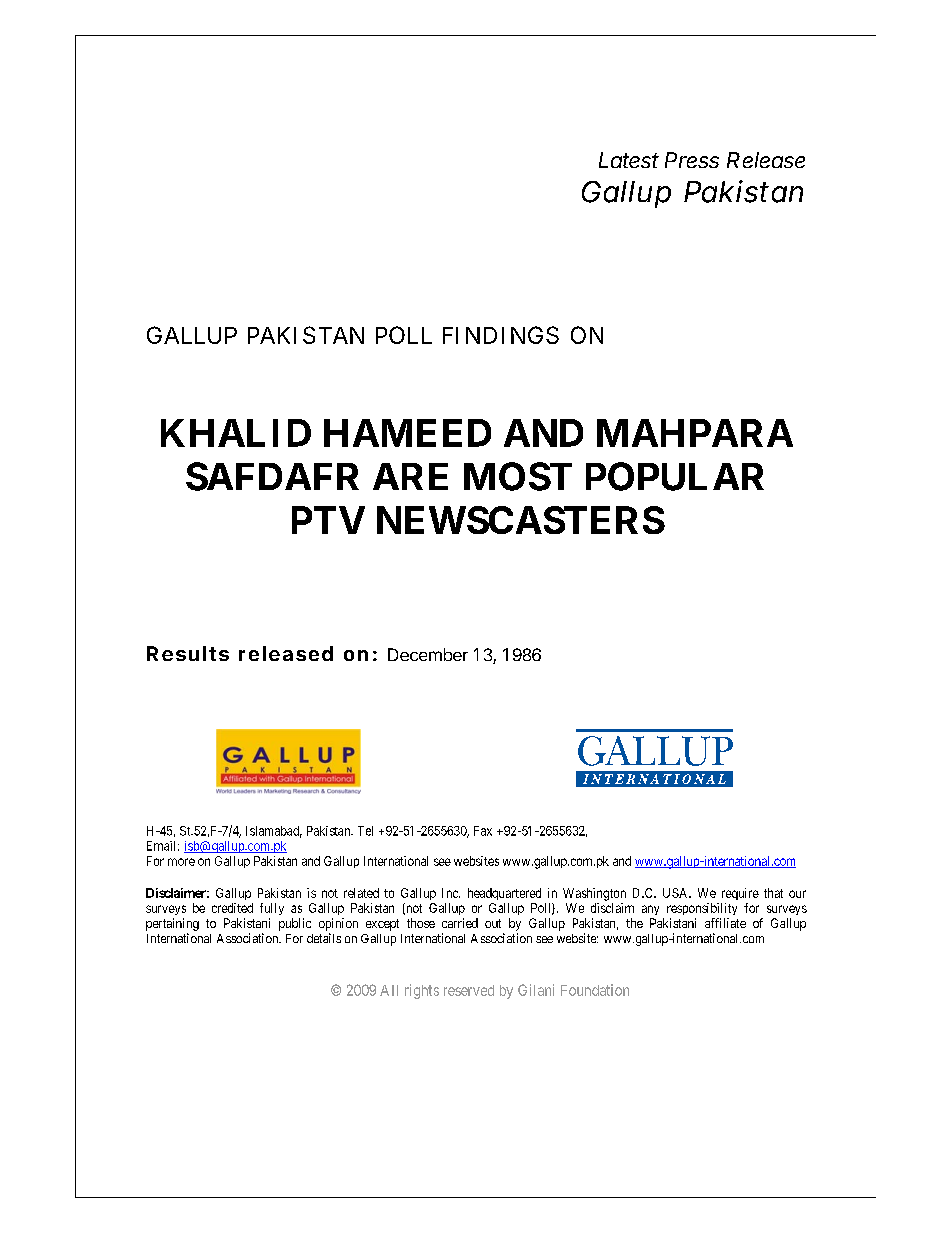 The width and height of the document is (952, 1233). Describe the element at coordinates (236, 433) in the document. I see `KHALID` at that location.
